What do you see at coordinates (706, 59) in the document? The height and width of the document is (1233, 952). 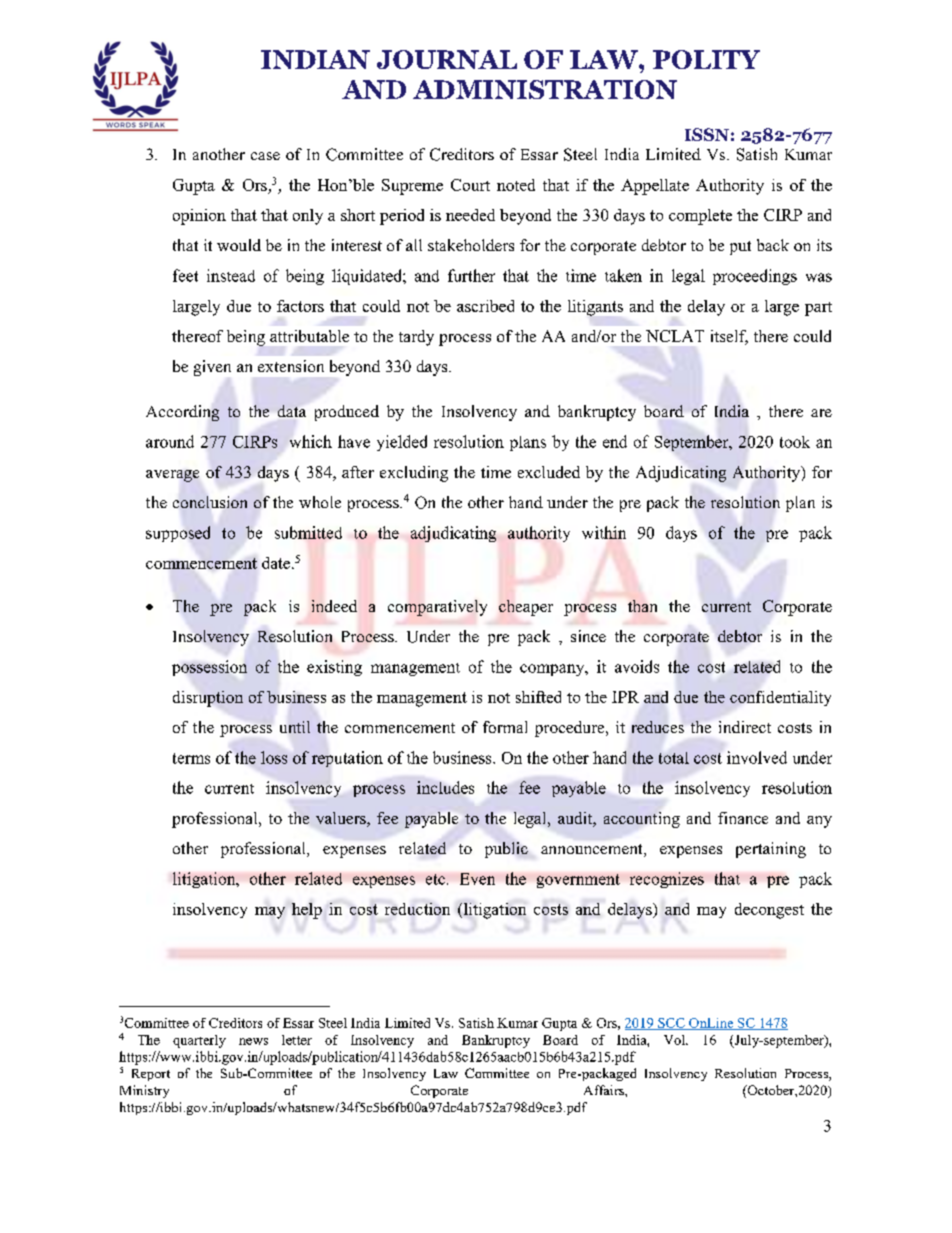 I see `POLITY` at bounding box center [706, 59].
